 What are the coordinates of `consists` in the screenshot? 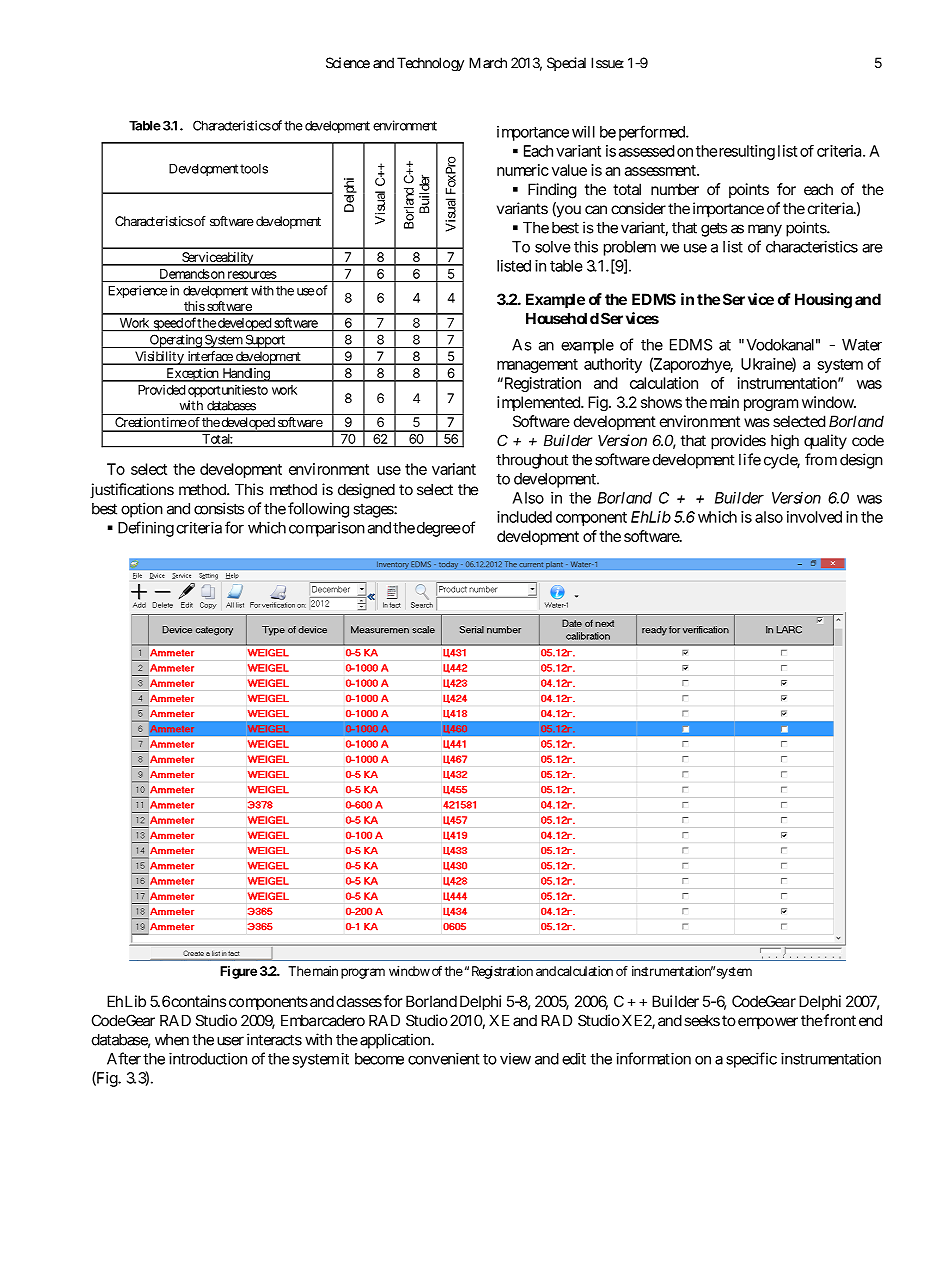 It's located at (219, 508).
